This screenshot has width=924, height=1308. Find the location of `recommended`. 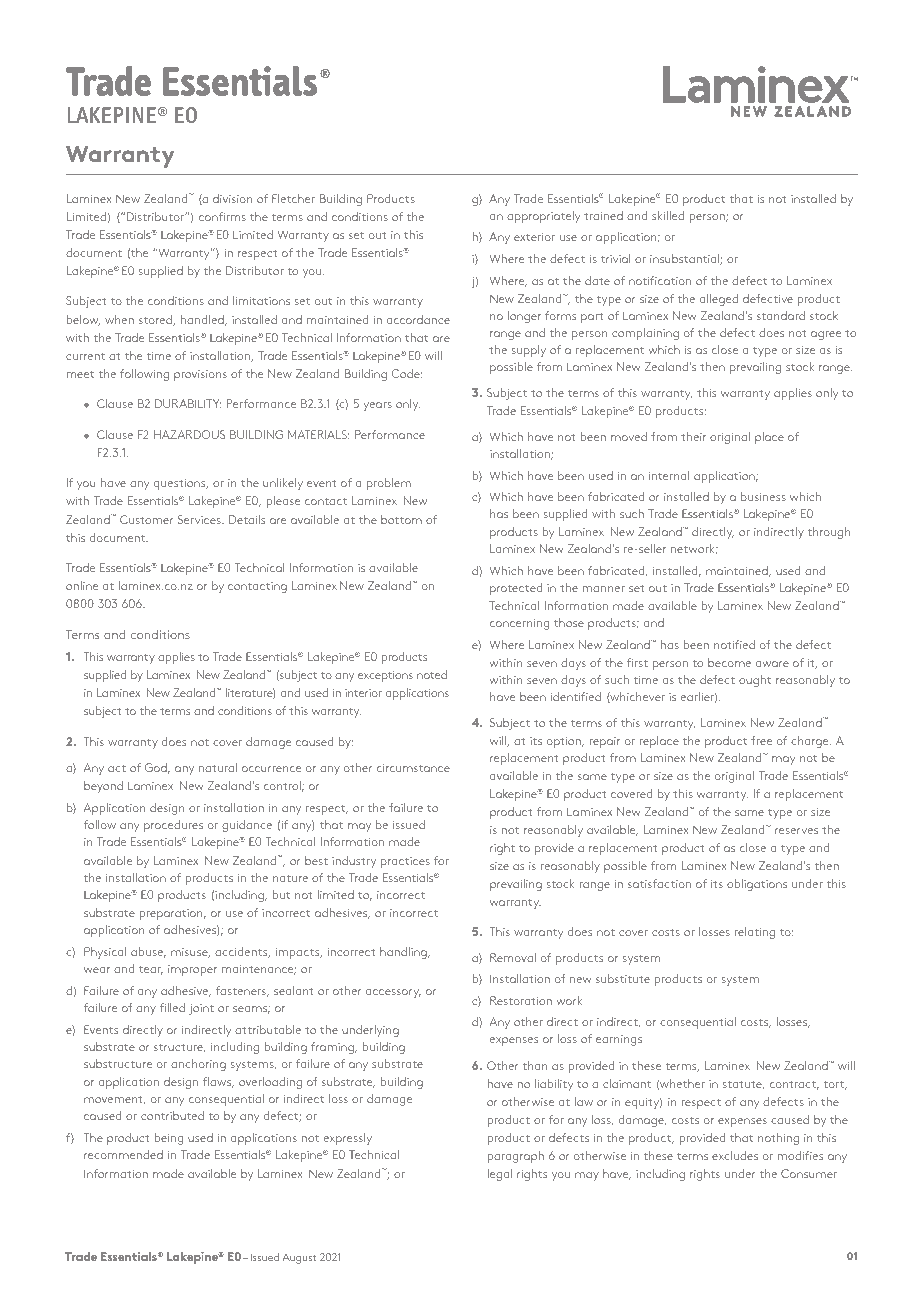

recommended is located at coordinates (123, 1154).
